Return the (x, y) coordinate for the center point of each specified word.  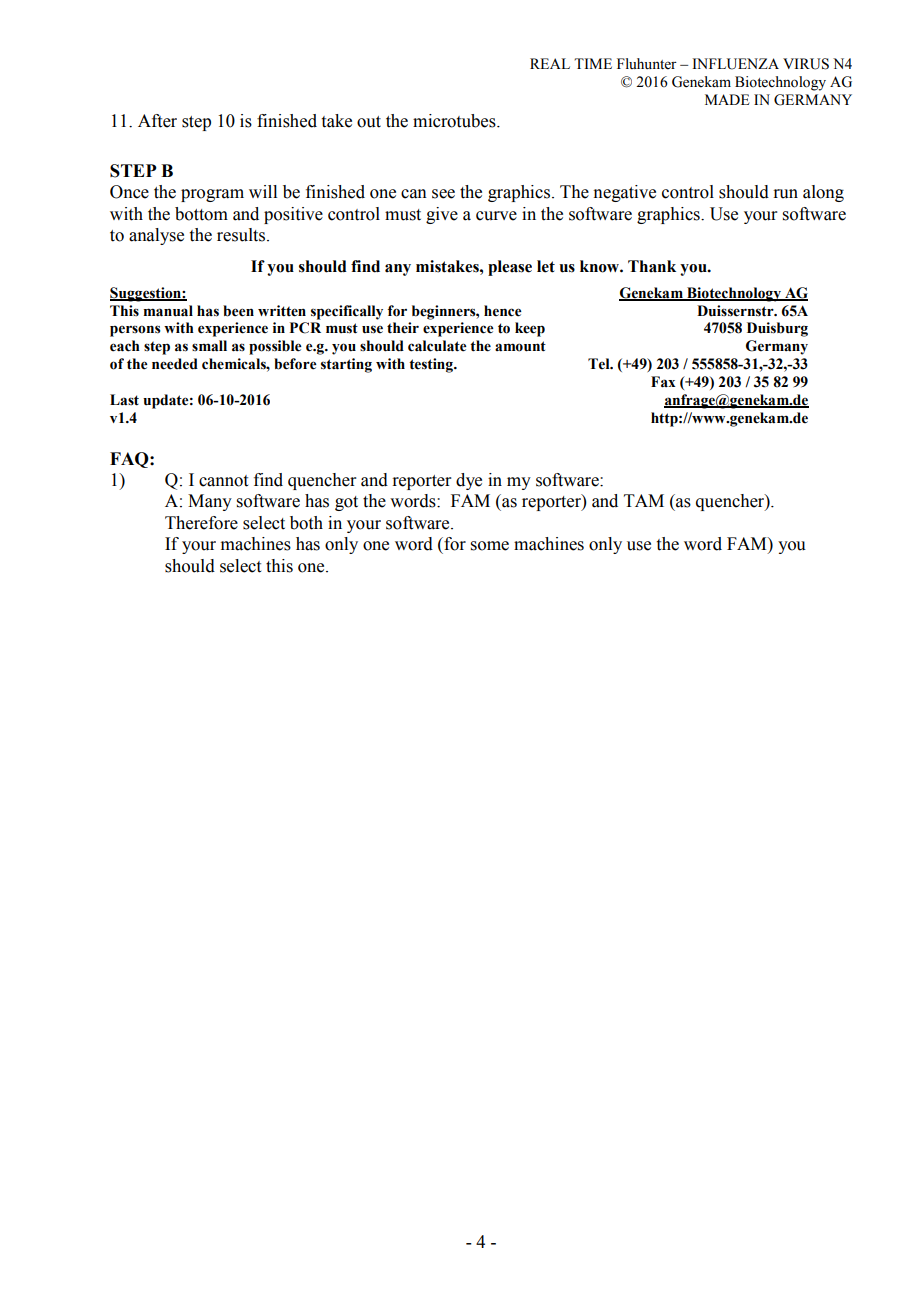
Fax (663, 382)
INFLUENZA (736, 64)
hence (503, 311)
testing (432, 365)
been (238, 311)
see (443, 194)
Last (124, 400)
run (785, 194)
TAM (644, 500)
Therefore (201, 523)
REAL (550, 63)
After (157, 121)
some (490, 546)
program (212, 195)
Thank (652, 266)
